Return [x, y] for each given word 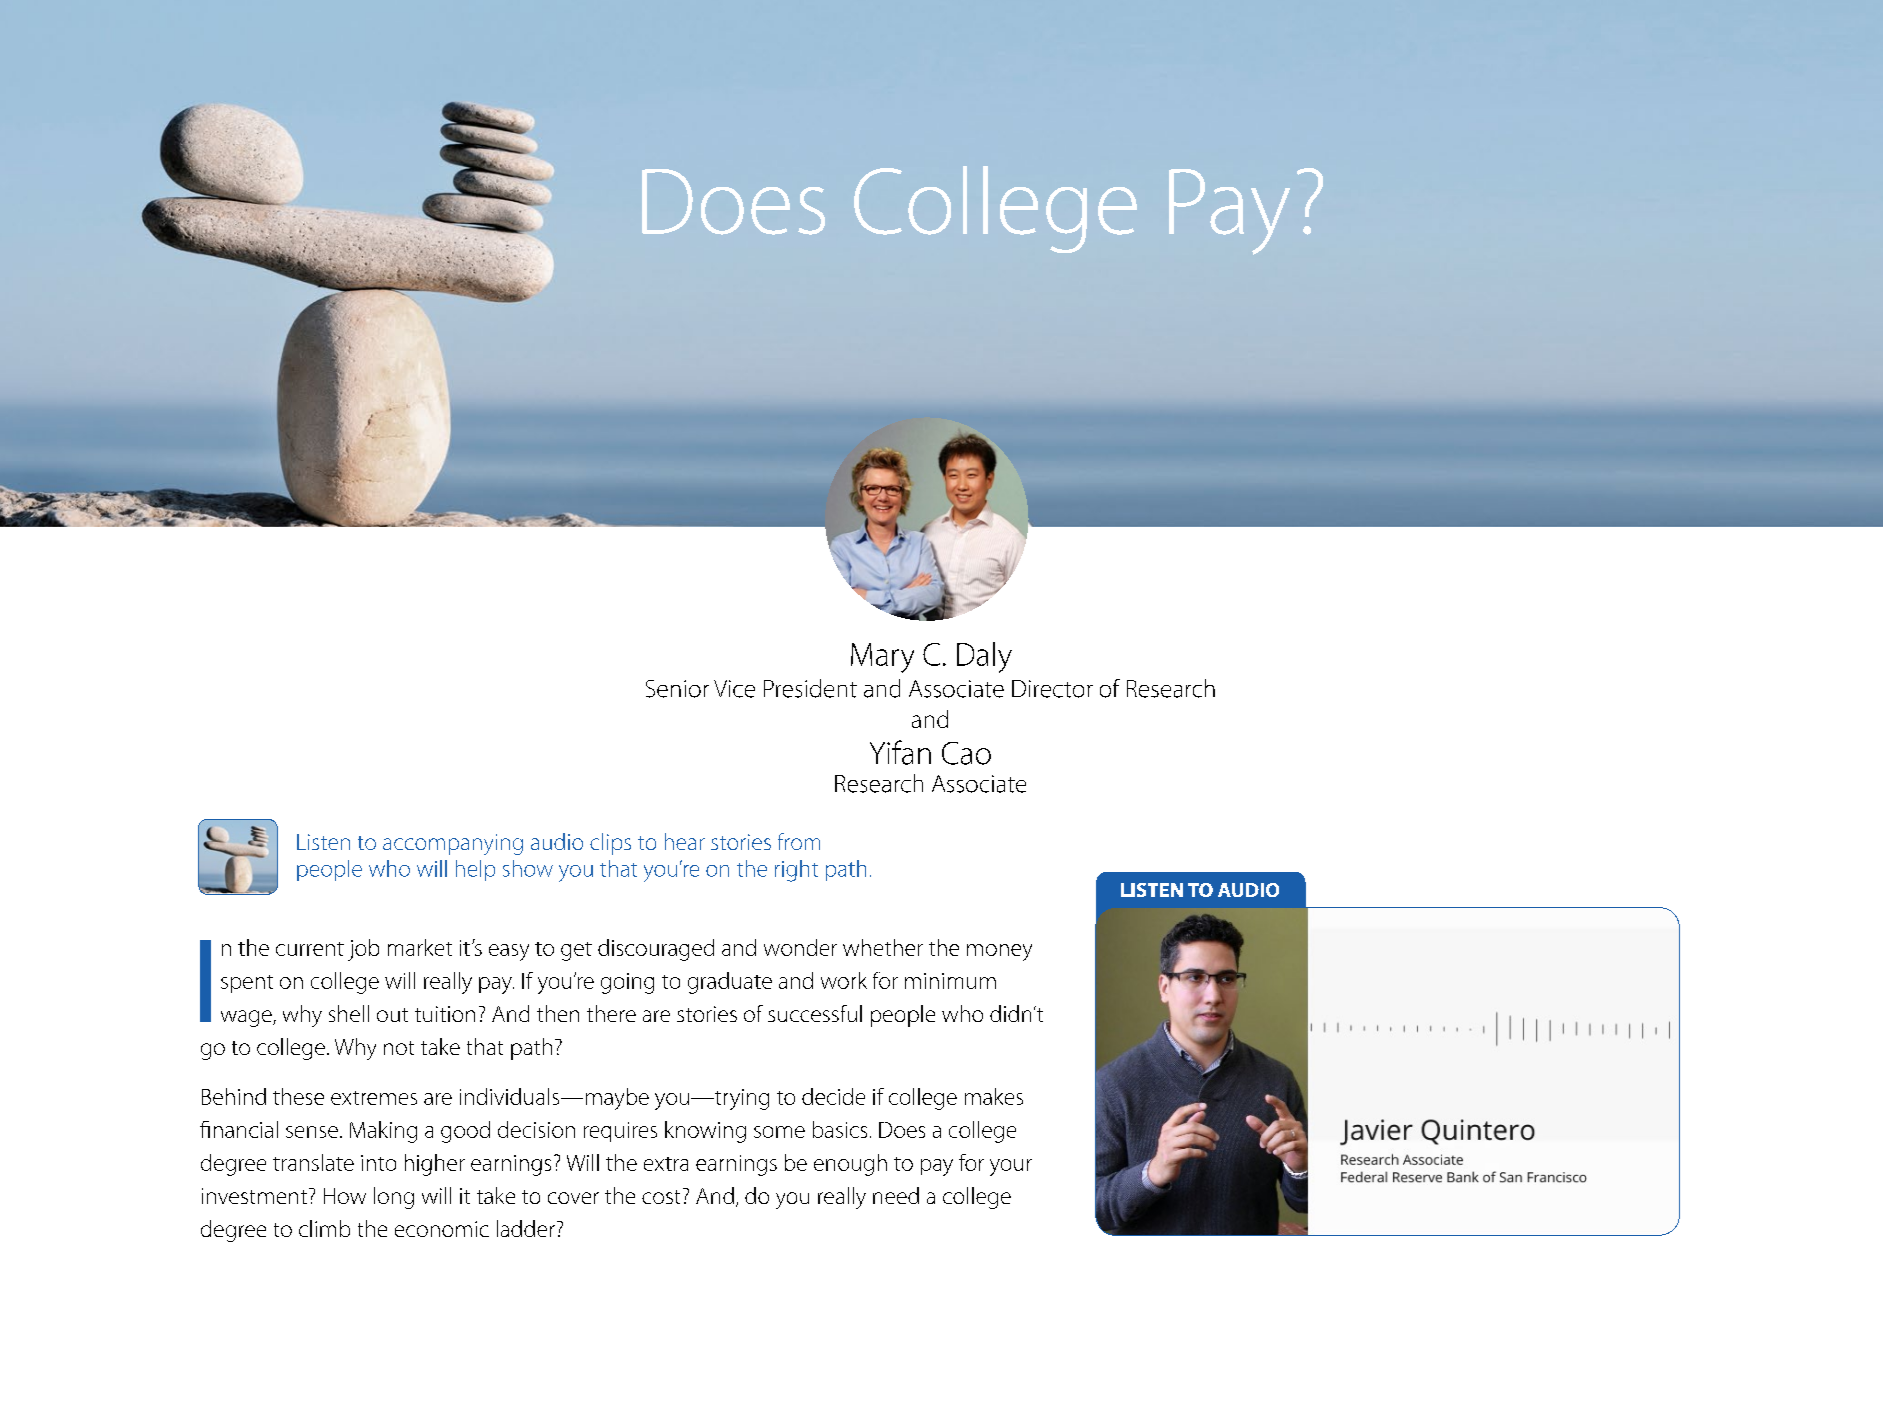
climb [324, 1228]
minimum [950, 981]
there [611, 1013]
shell [349, 1013]
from [799, 841]
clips [610, 844]
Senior [677, 689]
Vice [734, 689]
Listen [323, 842]
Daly [984, 657]
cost [661, 1197]
